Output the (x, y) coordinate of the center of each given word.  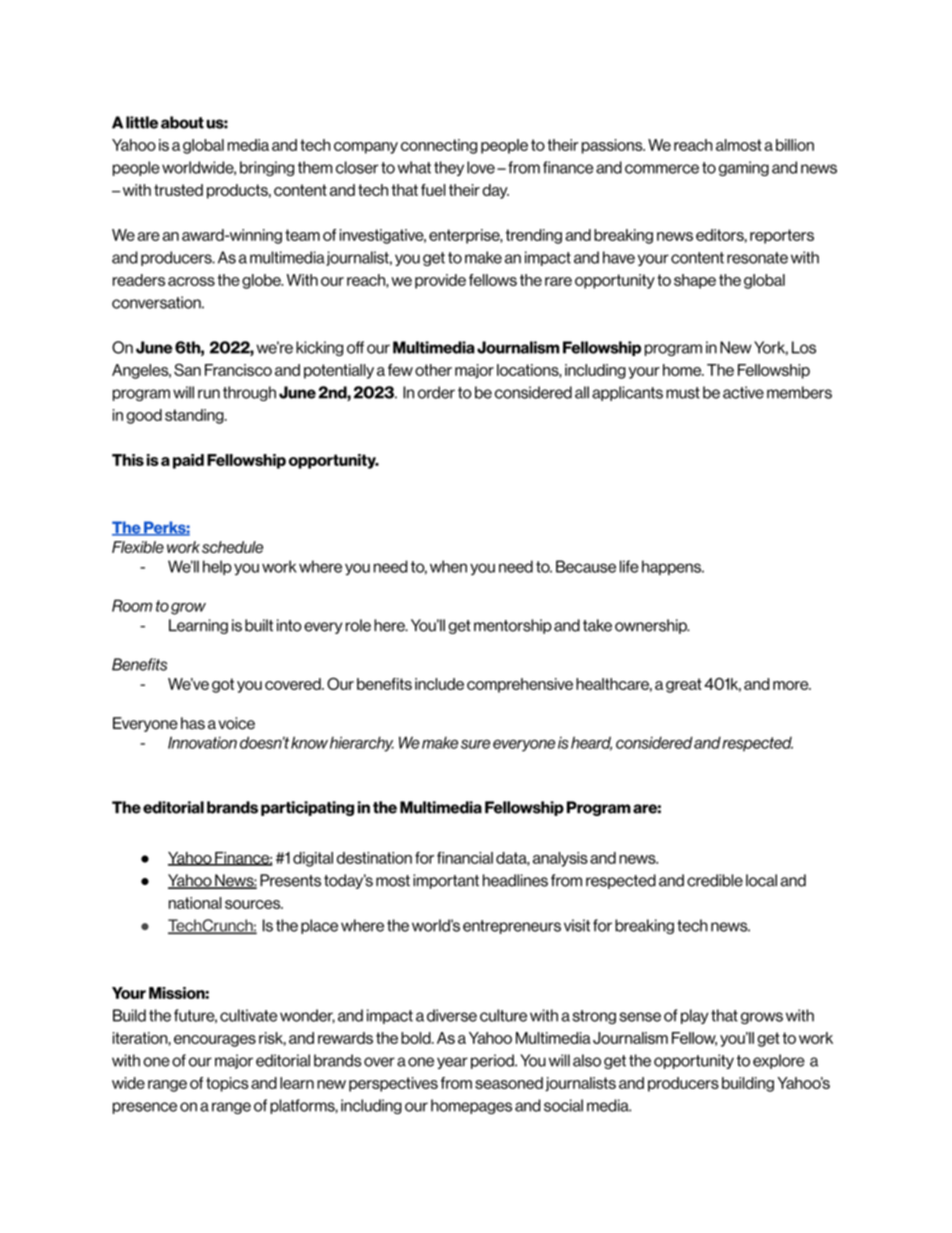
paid (188, 461)
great (684, 685)
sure (475, 744)
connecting (439, 146)
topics (227, 1084)
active (743, 392)
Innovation (202, 742)
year (452, 1063)
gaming (744, 168)
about (182, 122)
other (433, 370)
